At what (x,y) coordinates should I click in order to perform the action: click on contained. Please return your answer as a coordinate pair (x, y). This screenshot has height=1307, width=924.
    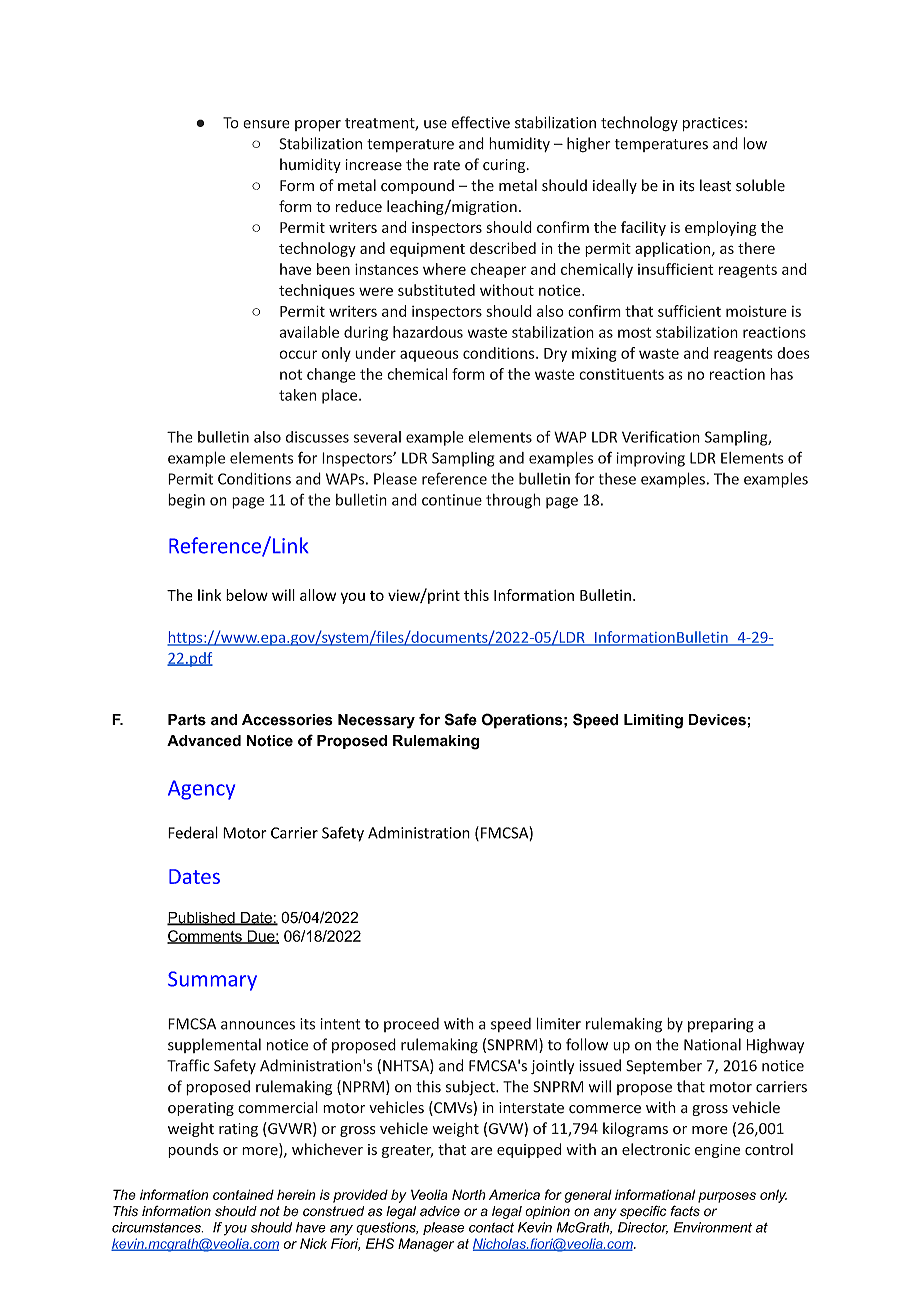
    Looking at the image, I should click on (243, 1194).
